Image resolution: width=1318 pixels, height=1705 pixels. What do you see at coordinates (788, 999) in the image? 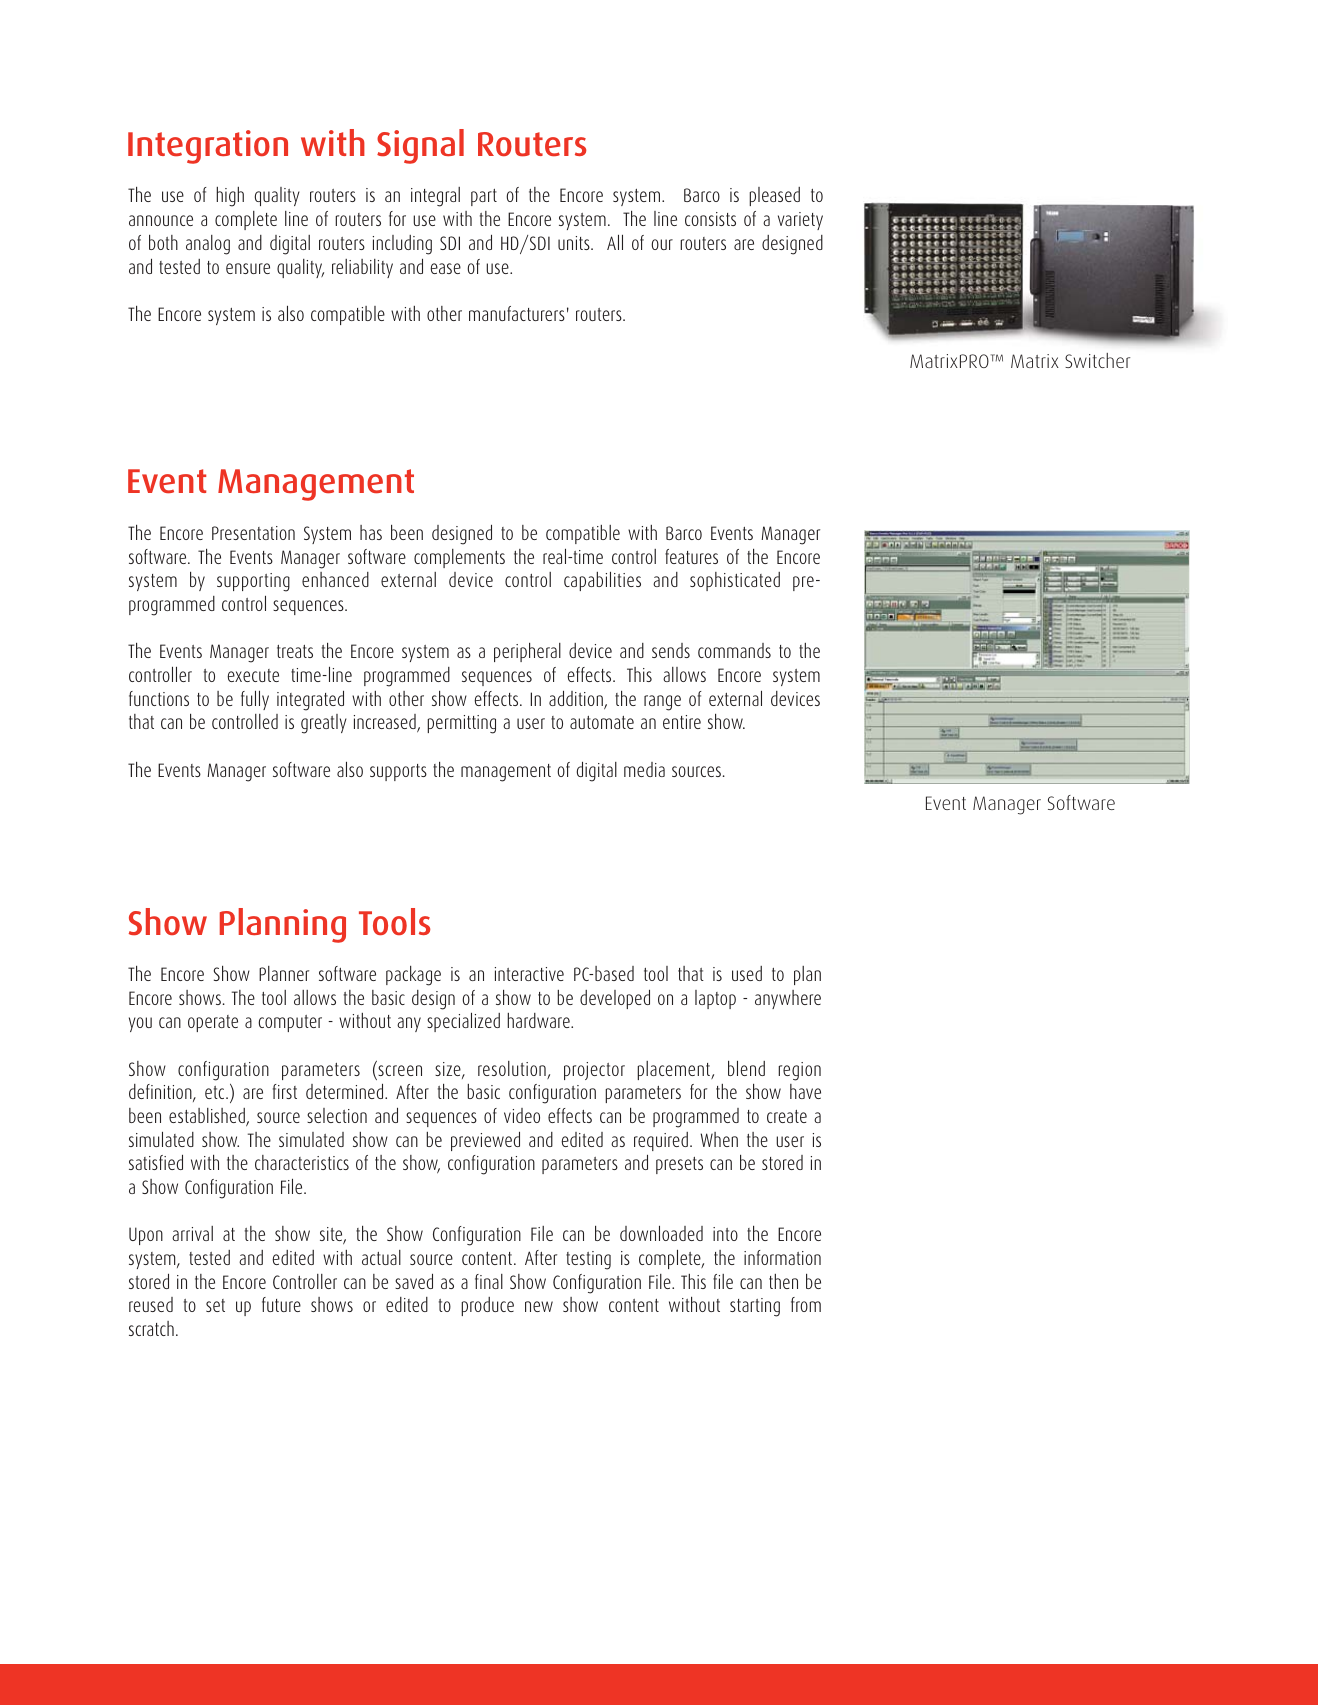
I see `anywhere` at bounding box center [788, 999].
